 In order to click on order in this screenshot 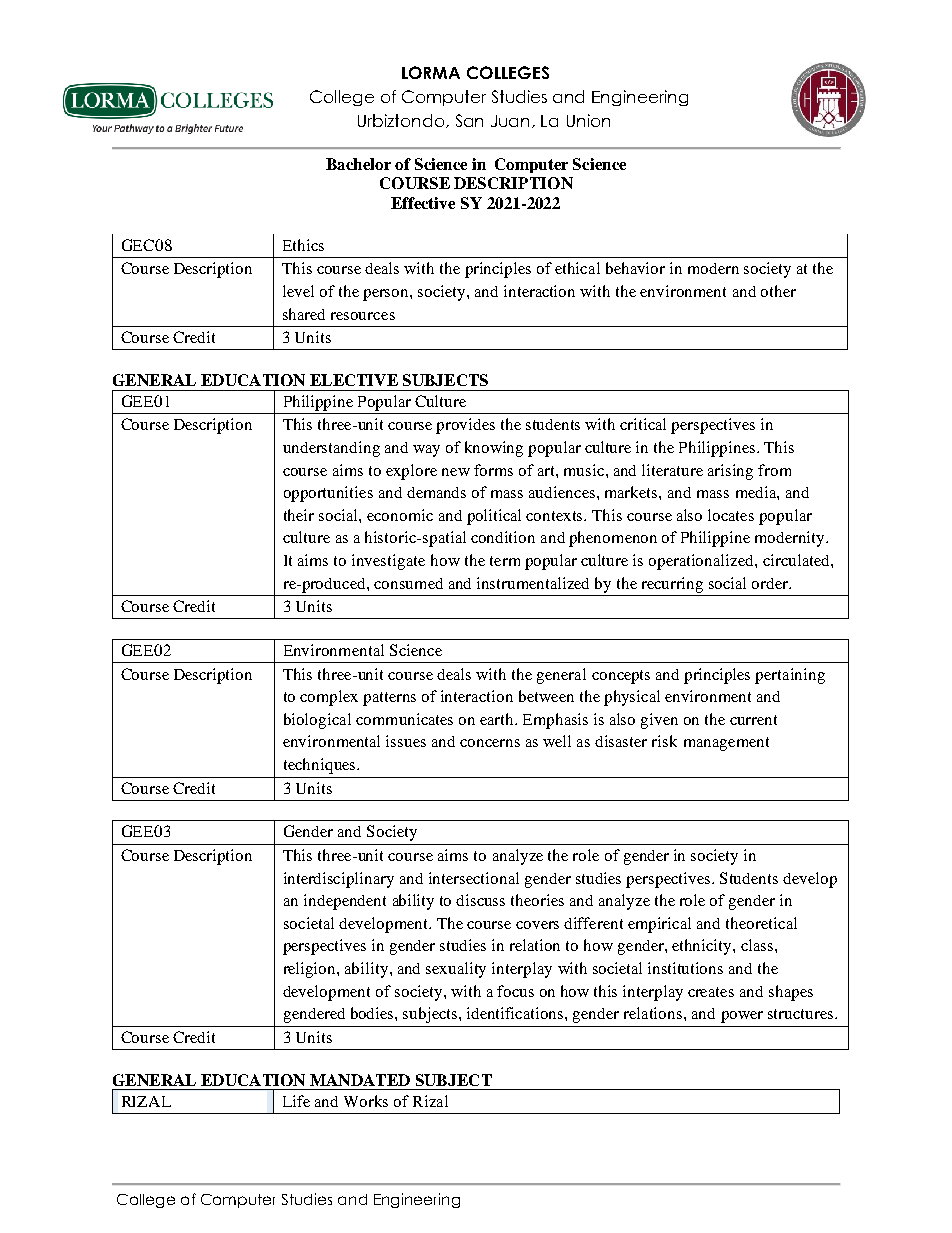, I will do `click(771, 583)`.
